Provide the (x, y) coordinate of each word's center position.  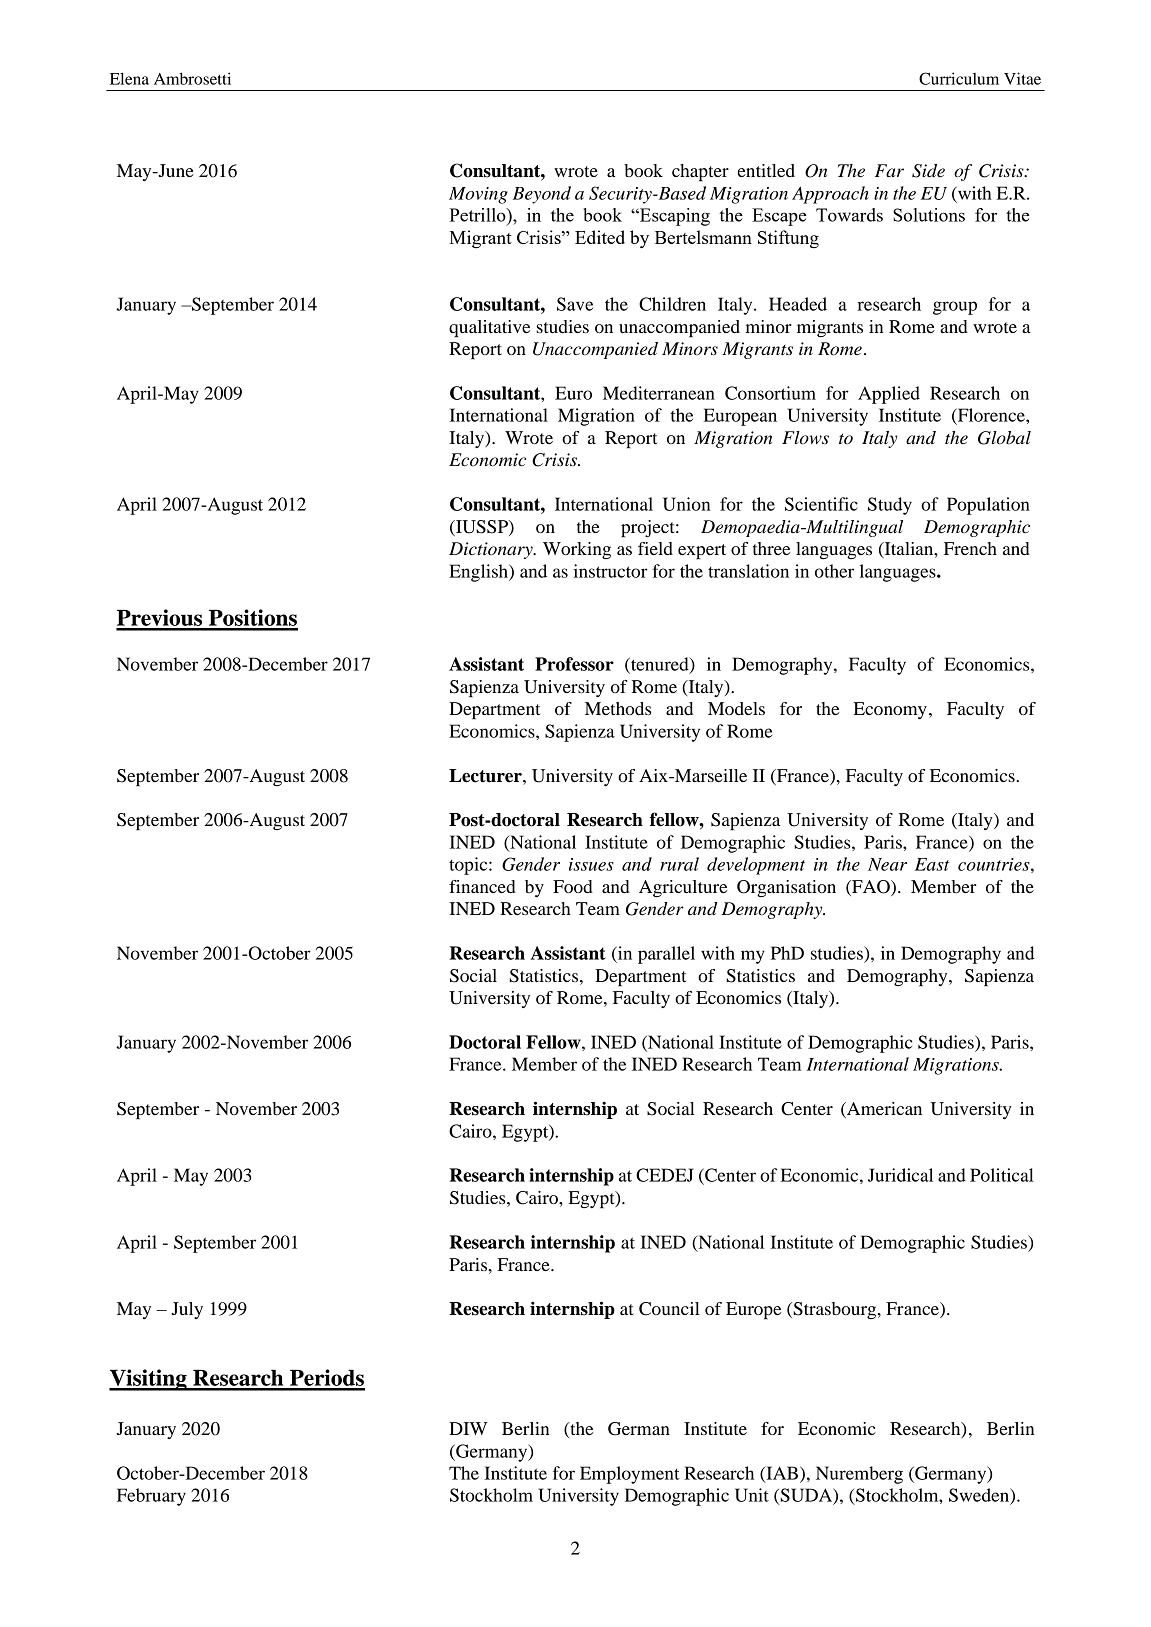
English (479, 573)
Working (577, 550)
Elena (129, 78)
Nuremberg (859, 1475)
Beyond (542, 195)
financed (482, 886)
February (151, 1497)
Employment (630, 1475)
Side (928, 171)
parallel (666, 955)
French (970, 548)
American (883, 1110)
